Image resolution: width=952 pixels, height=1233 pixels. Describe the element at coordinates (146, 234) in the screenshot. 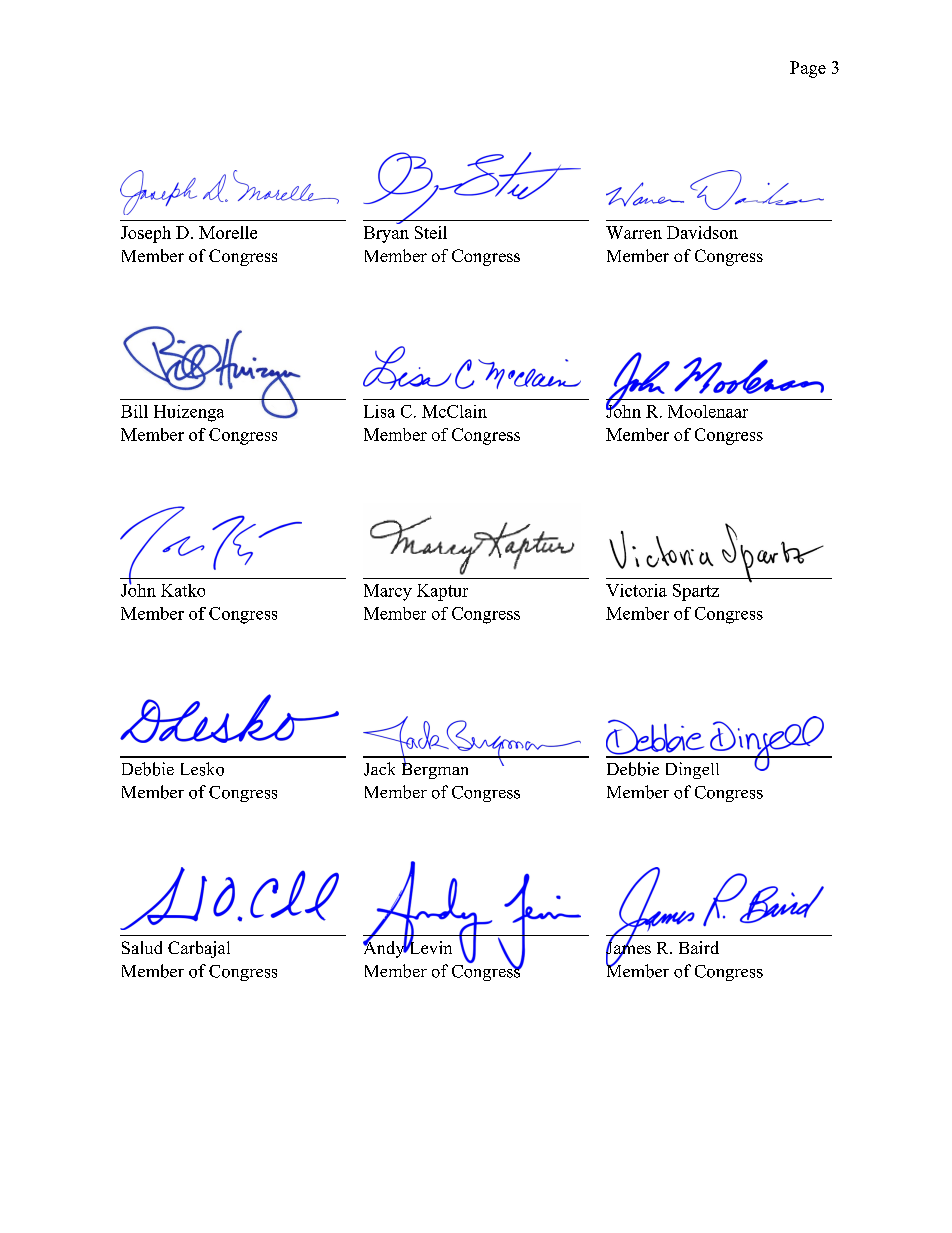

I see `Joseph` at that location.
